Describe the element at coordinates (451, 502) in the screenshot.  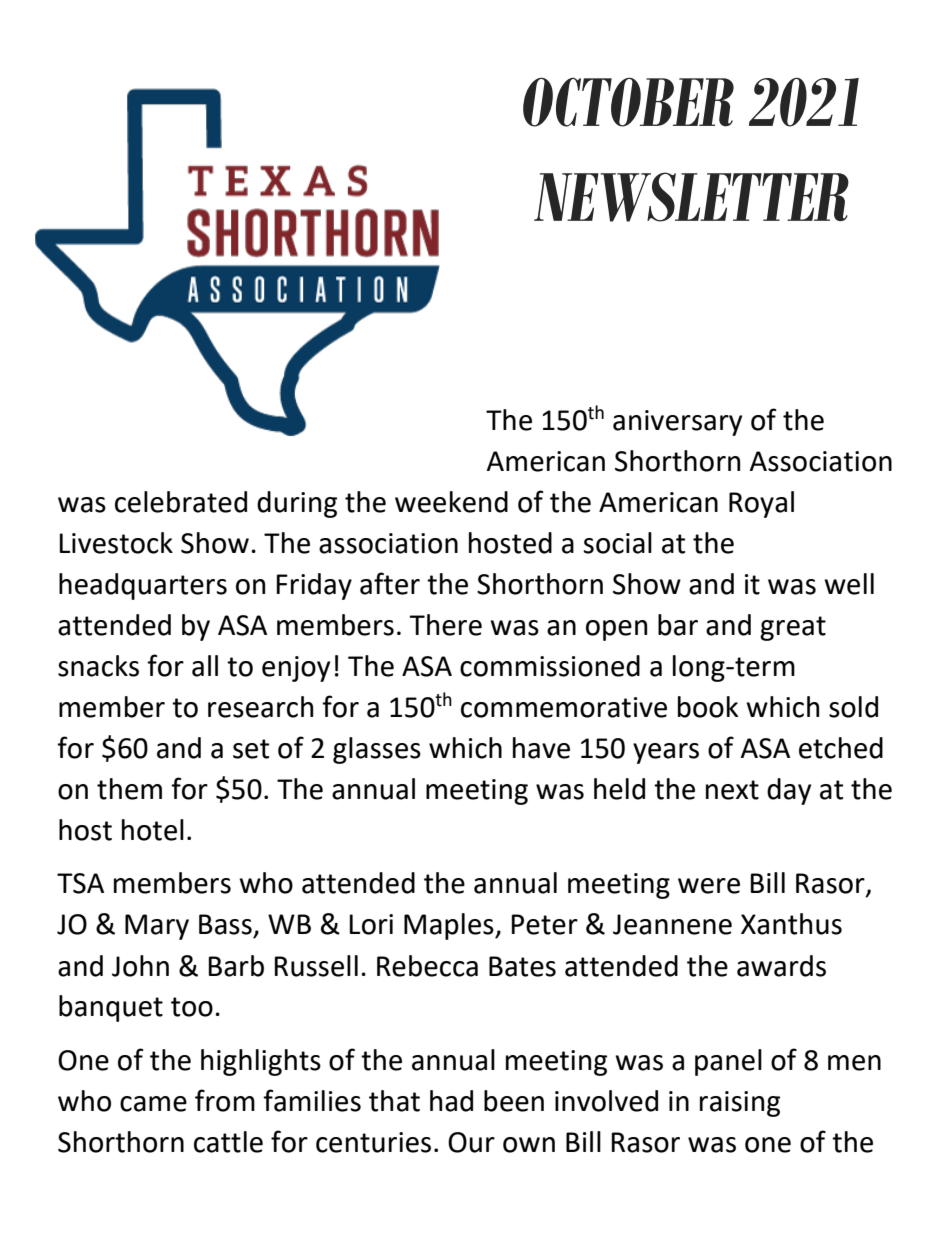
I see `weekend` at that location.
